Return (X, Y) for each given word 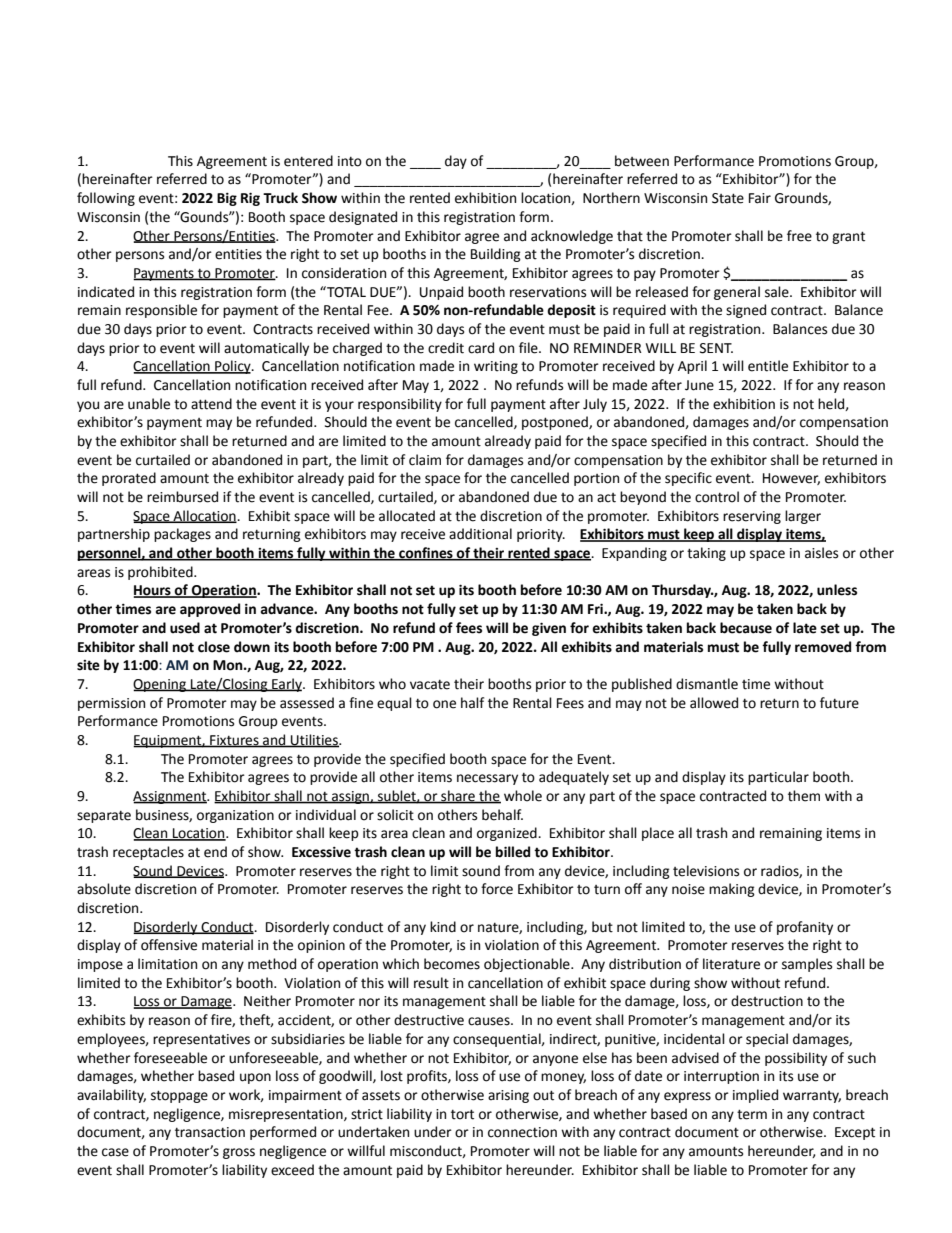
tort (462, 1114)
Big (227, 199)
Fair (760, 198)
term (752, 1114)
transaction (210, 1132)
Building (496, 255)
